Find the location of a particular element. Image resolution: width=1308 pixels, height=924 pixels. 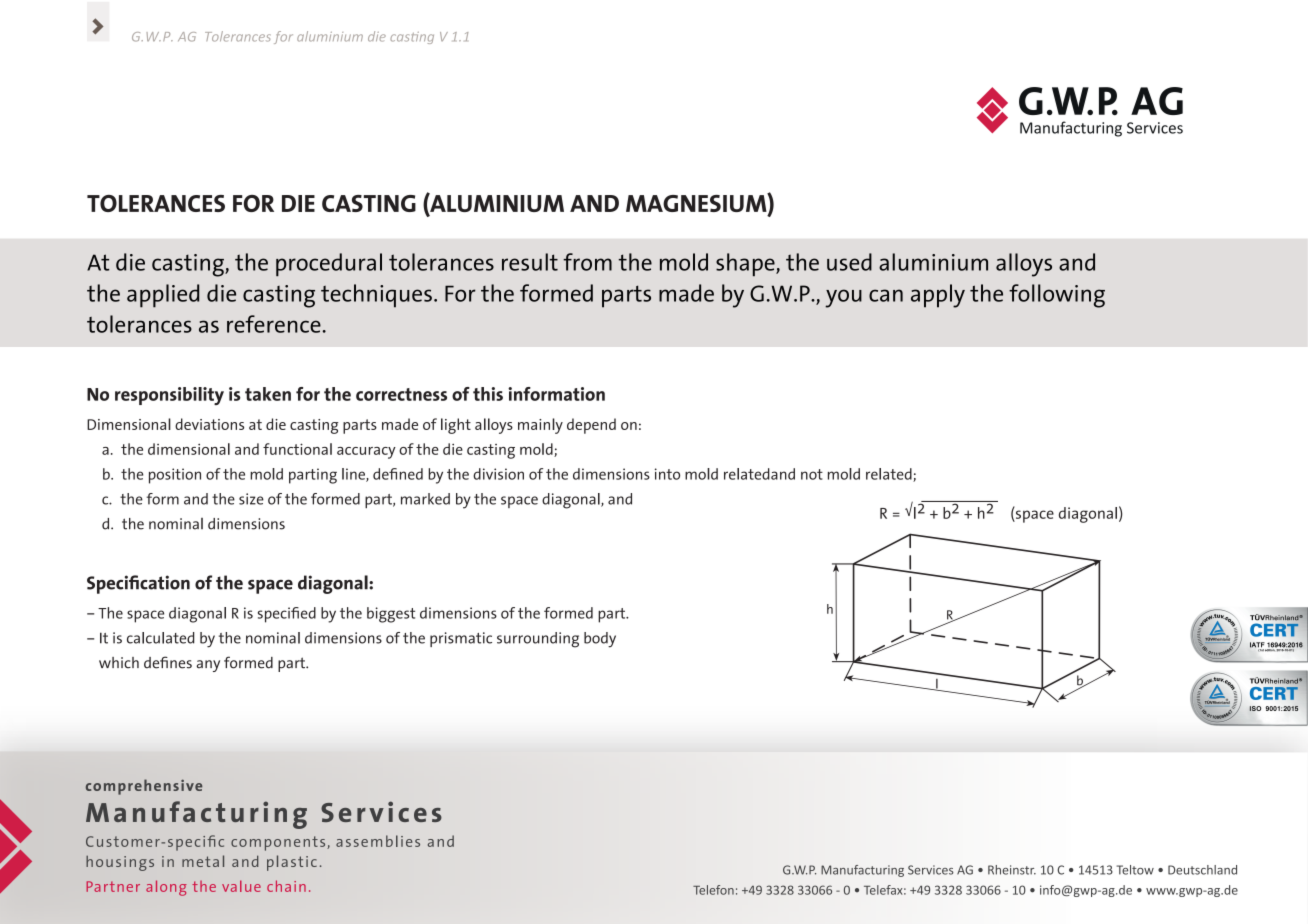

procedural is located at coordinates (329, 264).
